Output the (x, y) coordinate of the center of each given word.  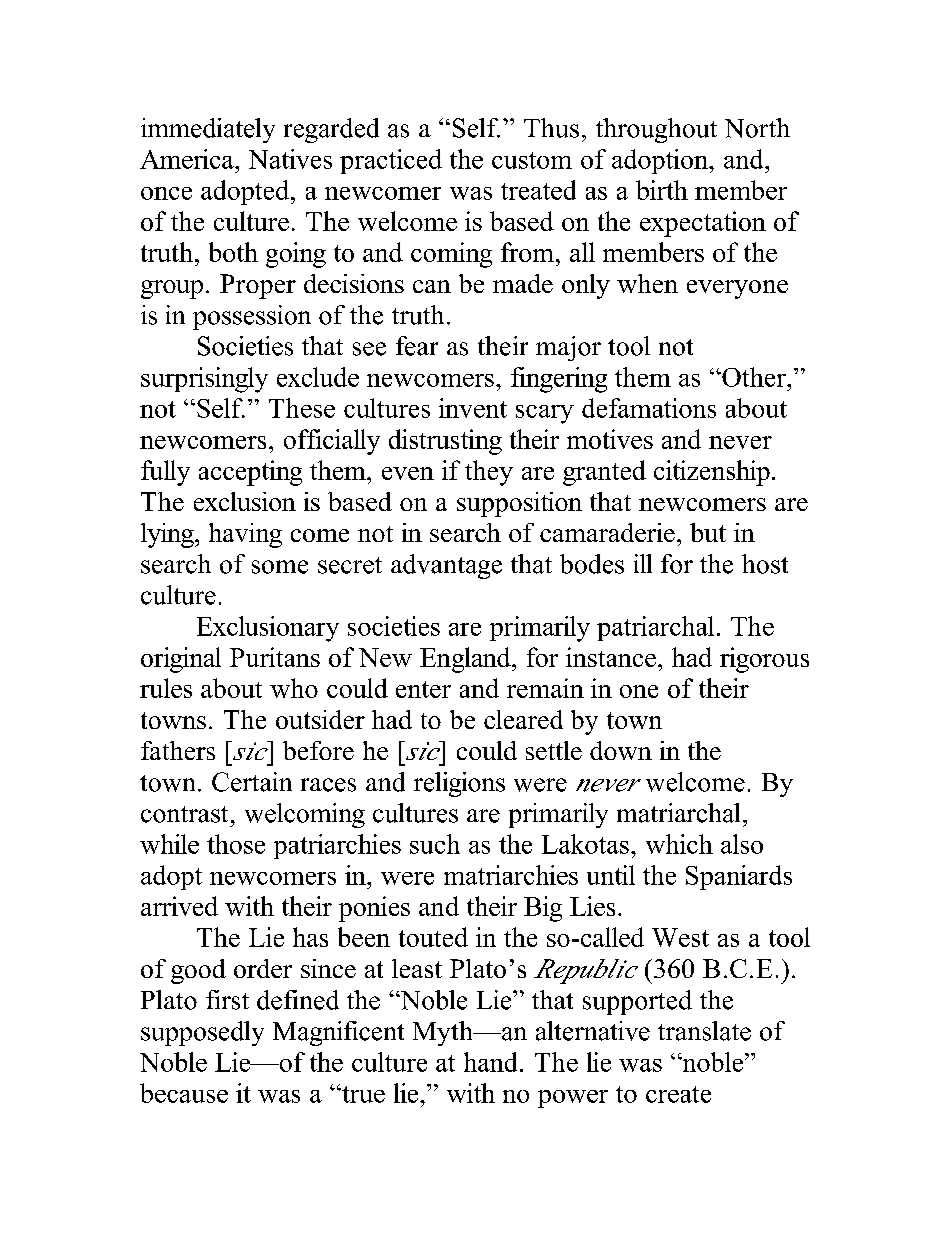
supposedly (202, 1033)
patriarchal (655, 628)
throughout (656, 130)
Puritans (275, 657)
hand (490, 1062)
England (466, 660)
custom (532, 160)
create (678, 1094)
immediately (208, 130)
